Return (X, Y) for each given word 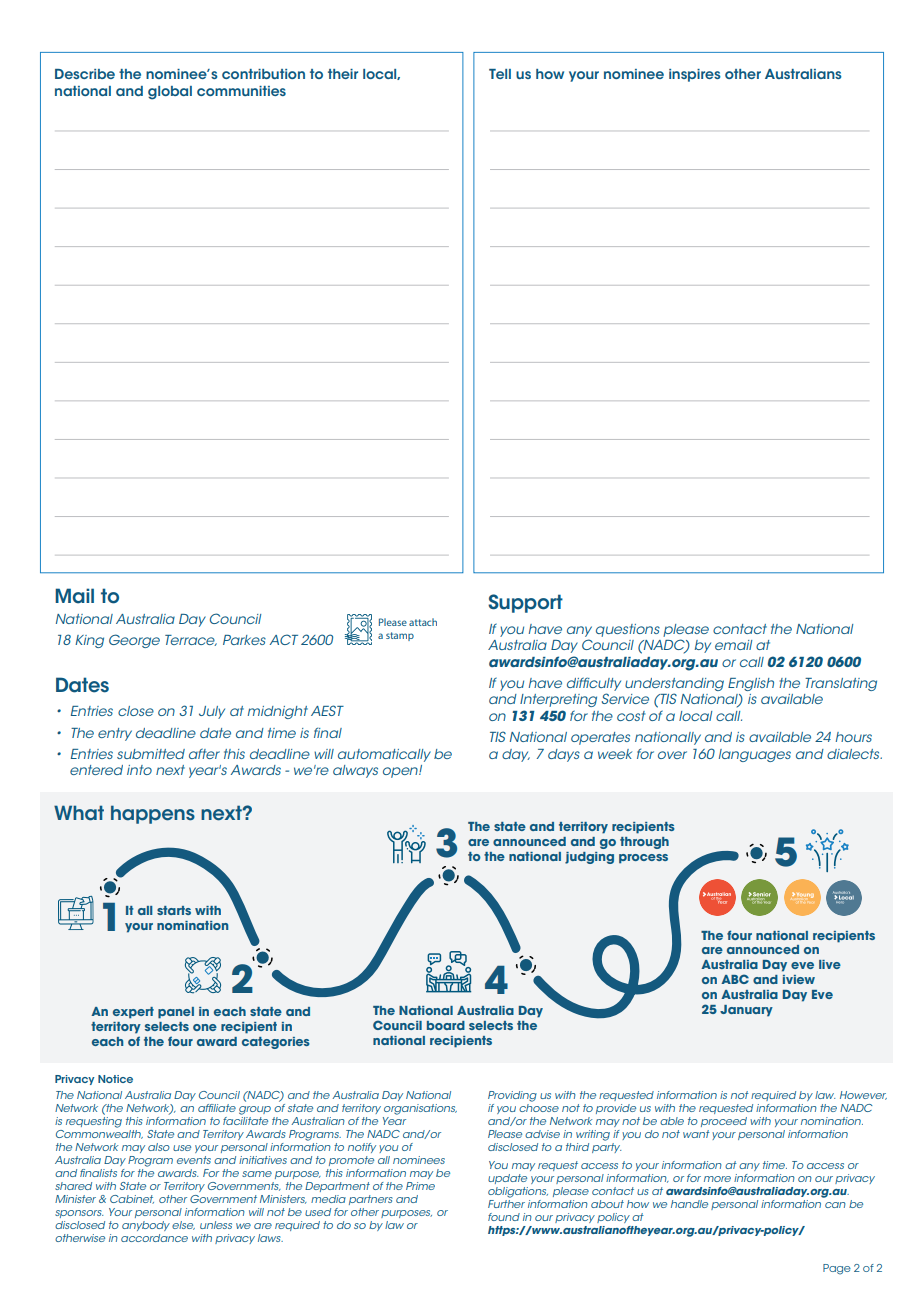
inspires (695, 75)
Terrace (191, 640)
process (643, 859)
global (170, 93)
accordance (154, 1238)
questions (628, 630)
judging (589, 858)
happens (153, 814)
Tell (500, 74)
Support (525, 603)
